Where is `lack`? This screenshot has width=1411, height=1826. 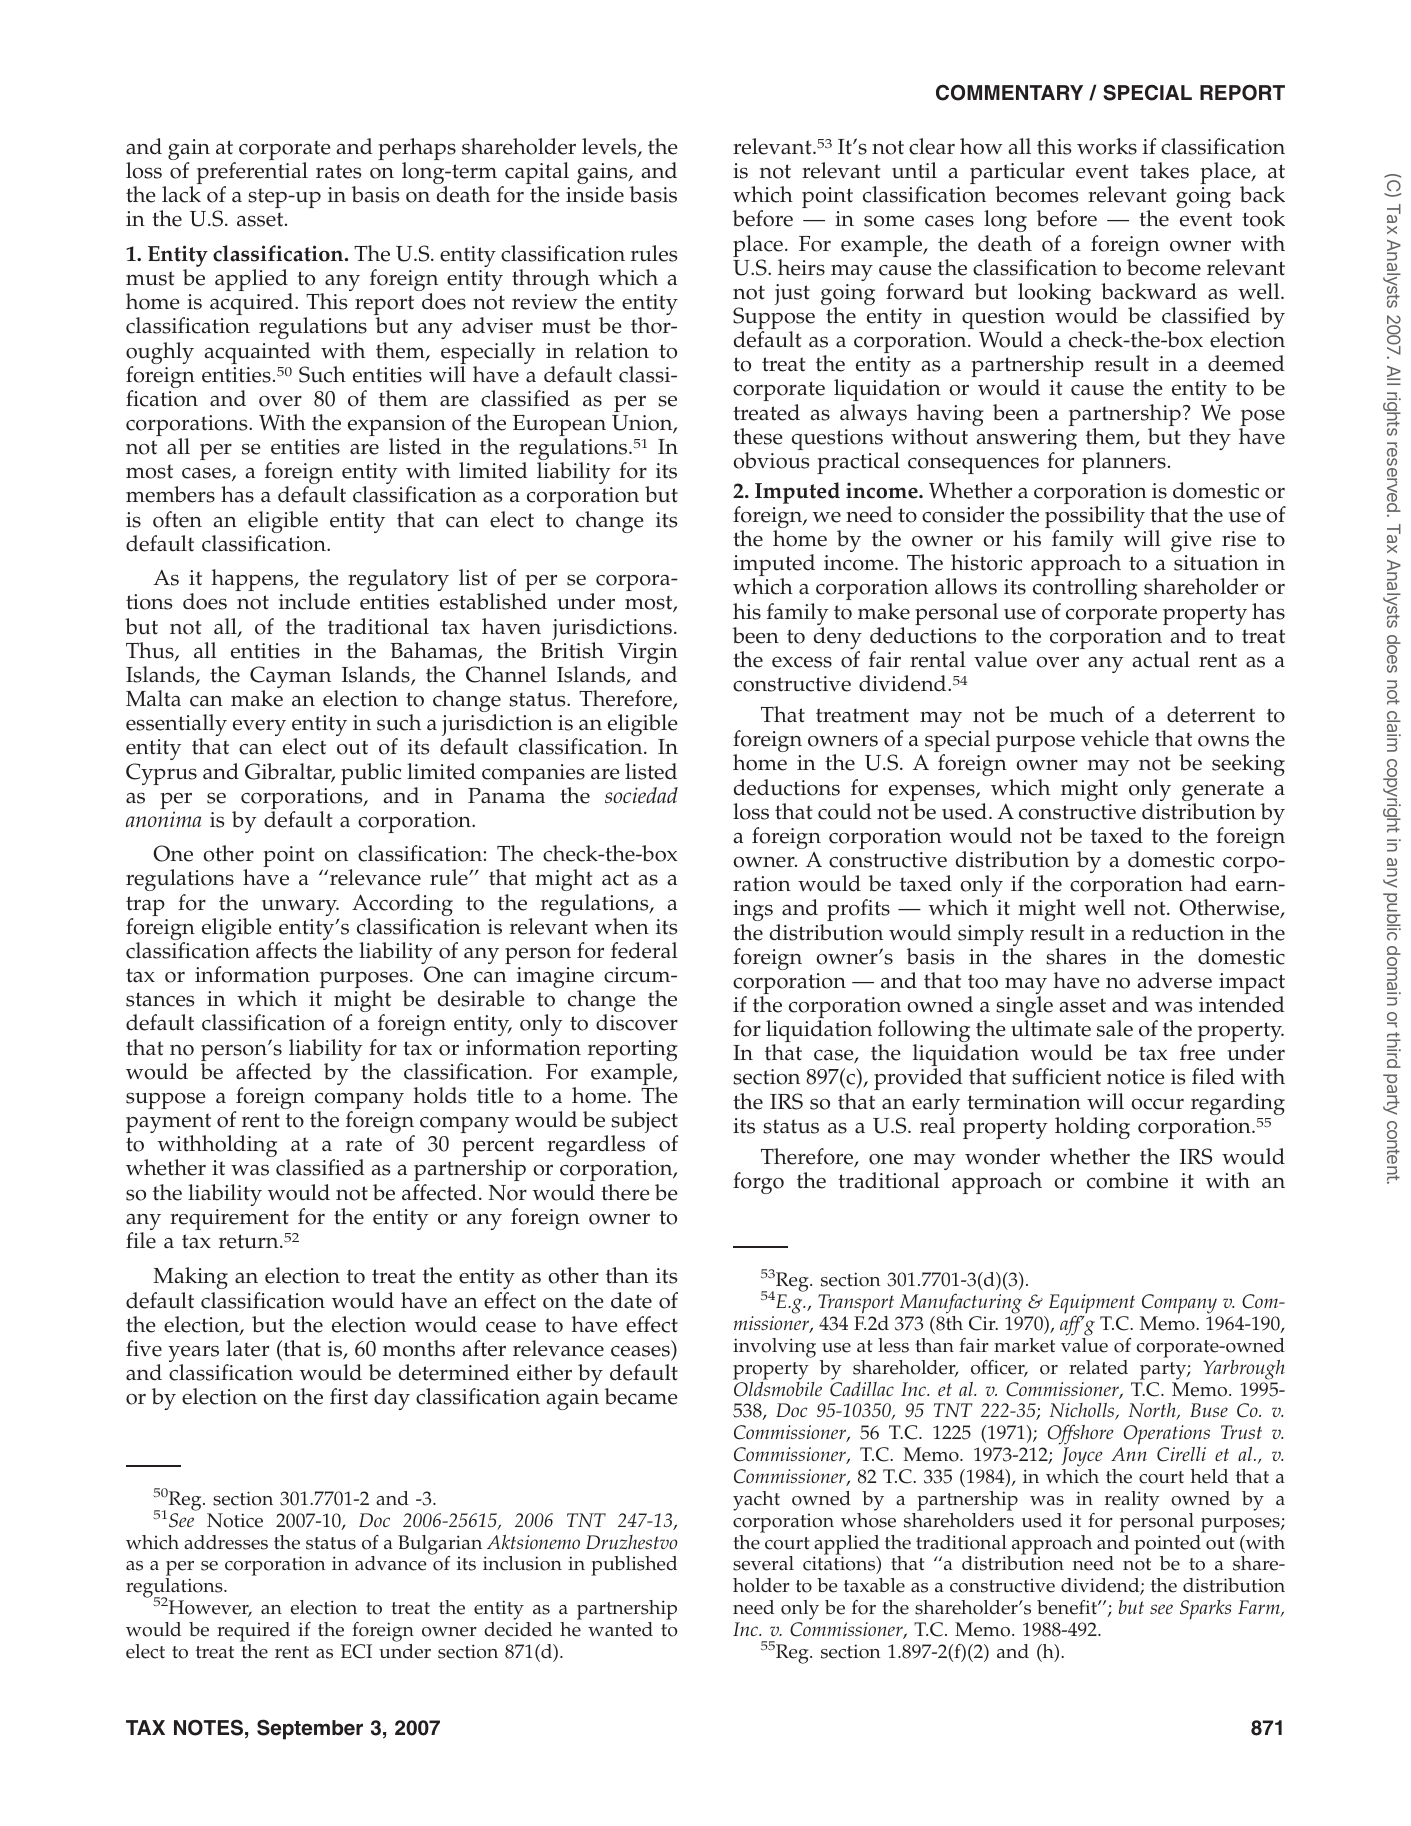
lack is located at coordinates (181, 194).
